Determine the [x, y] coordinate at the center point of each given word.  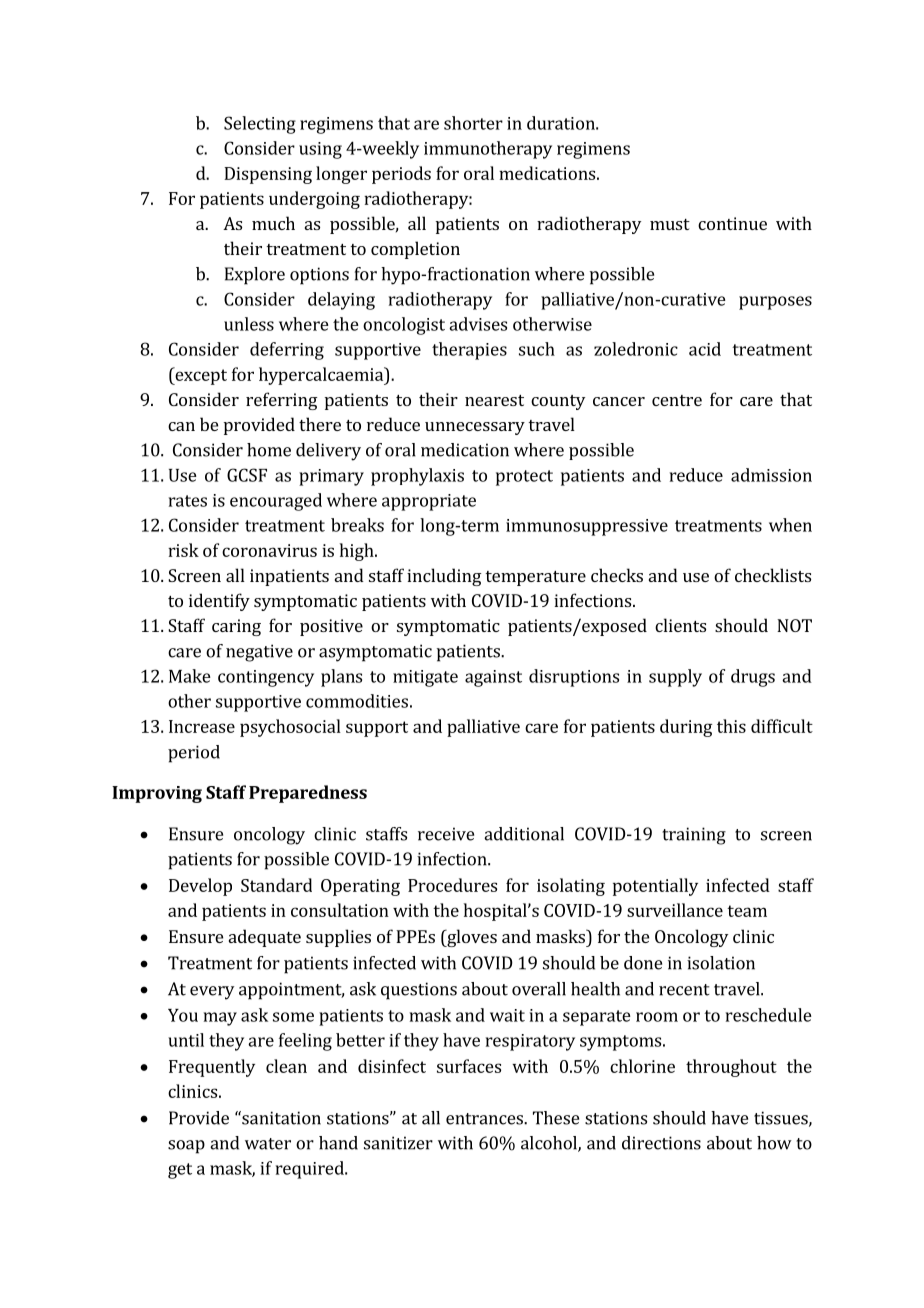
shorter [473, 123]
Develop [200, 887]
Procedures [452, 885]
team [747, 911]
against [493, 678]
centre [677, 400]
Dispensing [268, 175]
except [200, 376]
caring [236, 627]
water [268, 1144]
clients [680, 625]
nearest [494, 400]
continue [732, 223]
